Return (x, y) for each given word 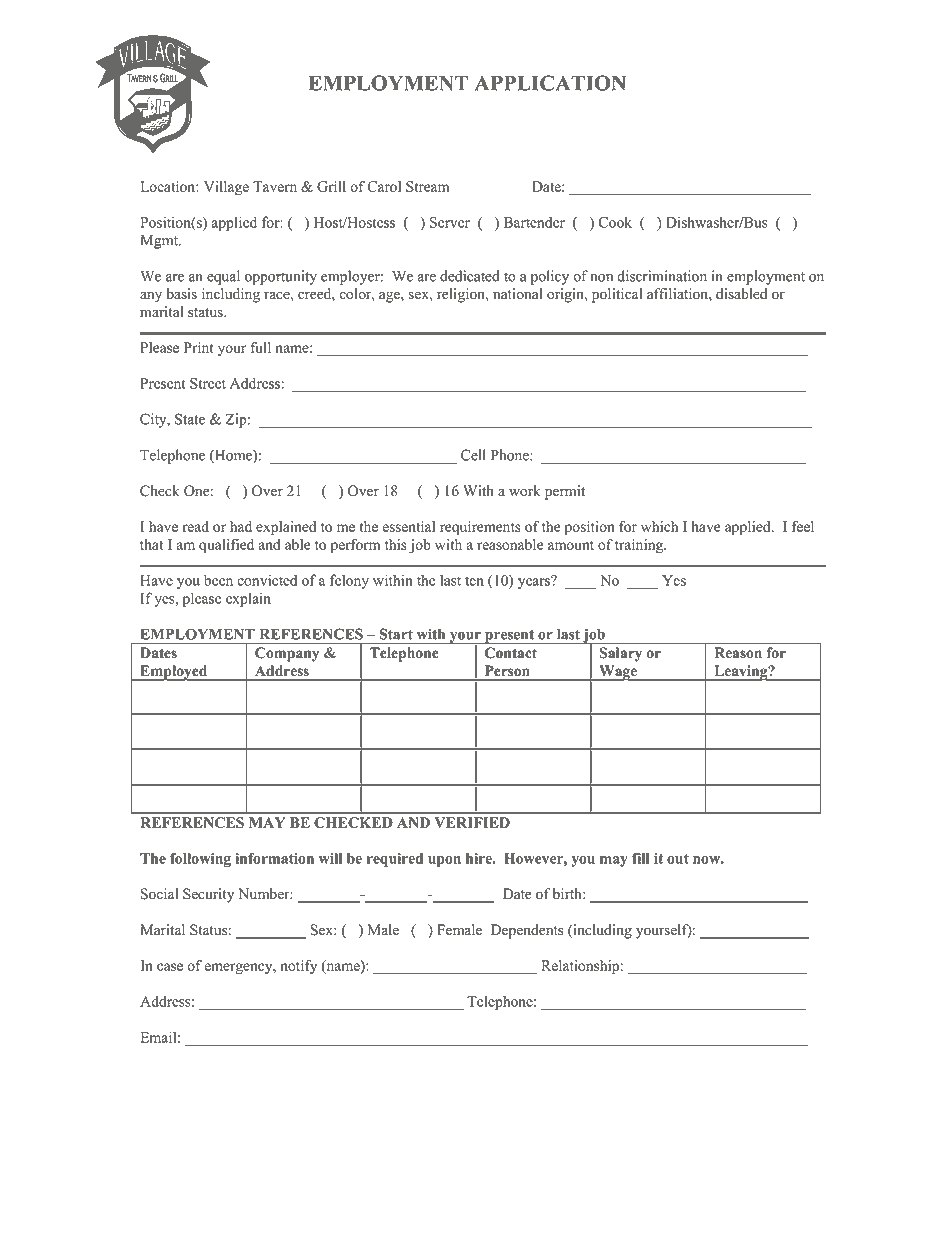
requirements (480, 528)
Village (226, 188)
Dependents (527, 931)
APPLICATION (550, 83)
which (659, 526)
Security (208, 895)
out (678, 859)
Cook (615, 222)
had (241, 526)
